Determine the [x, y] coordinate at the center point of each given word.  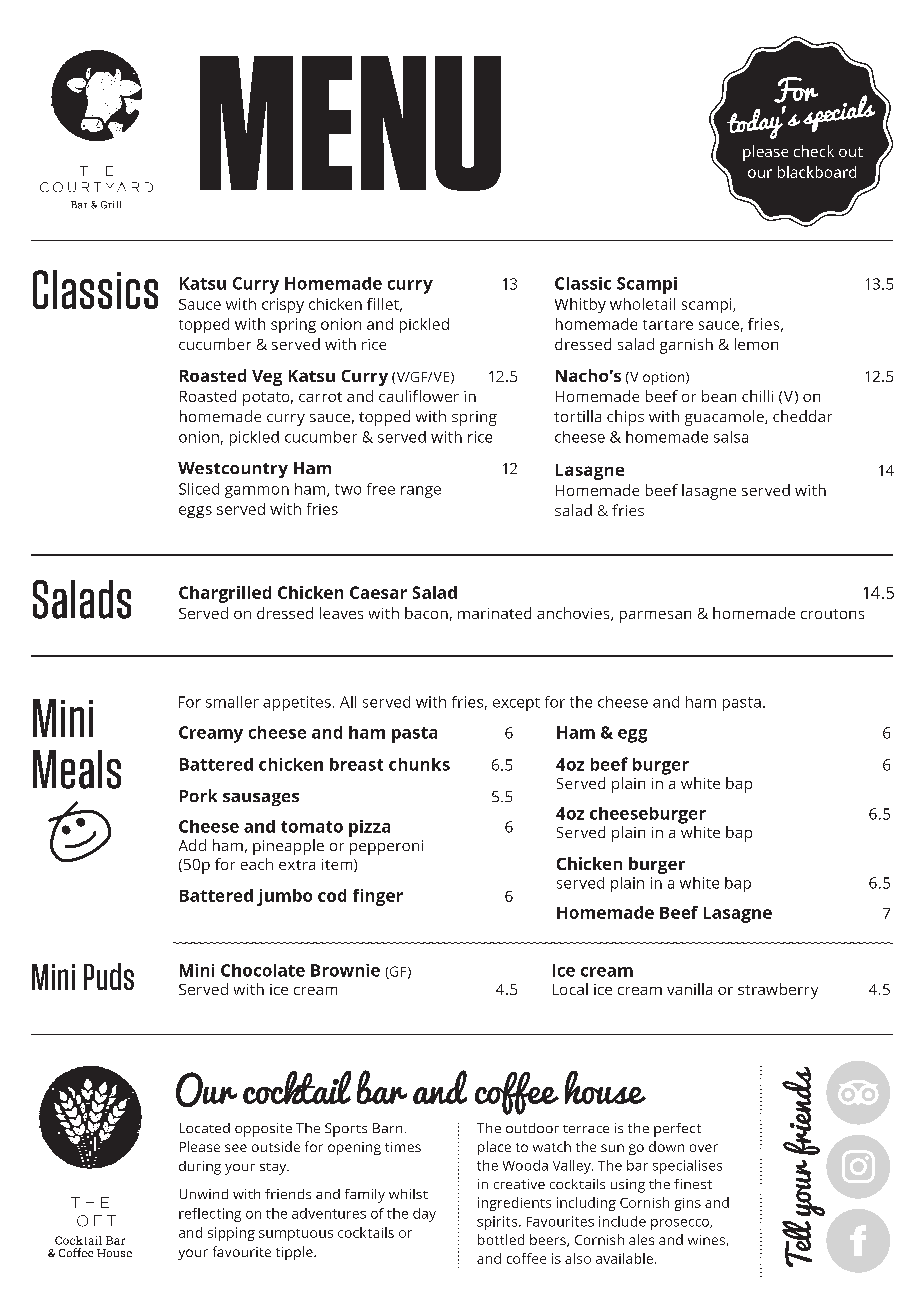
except [516, 704]
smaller [232, 702]
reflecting [210, 1215]
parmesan [655, 617]
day [424, 1215]
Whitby [580, 305]
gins [688, 1204]
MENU [350, 123]
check [814, 151]
